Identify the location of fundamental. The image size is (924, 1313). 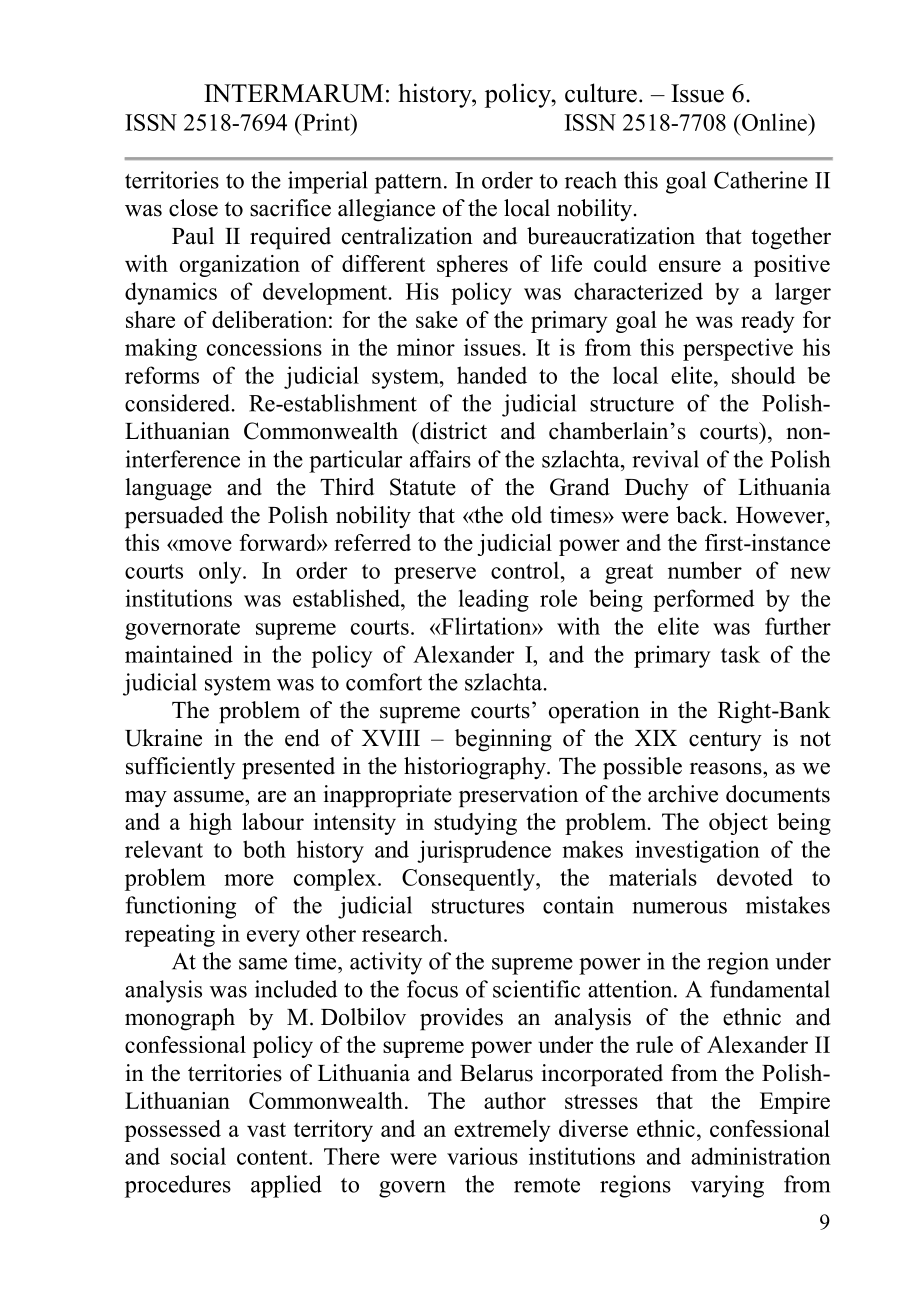
(770, 989).
